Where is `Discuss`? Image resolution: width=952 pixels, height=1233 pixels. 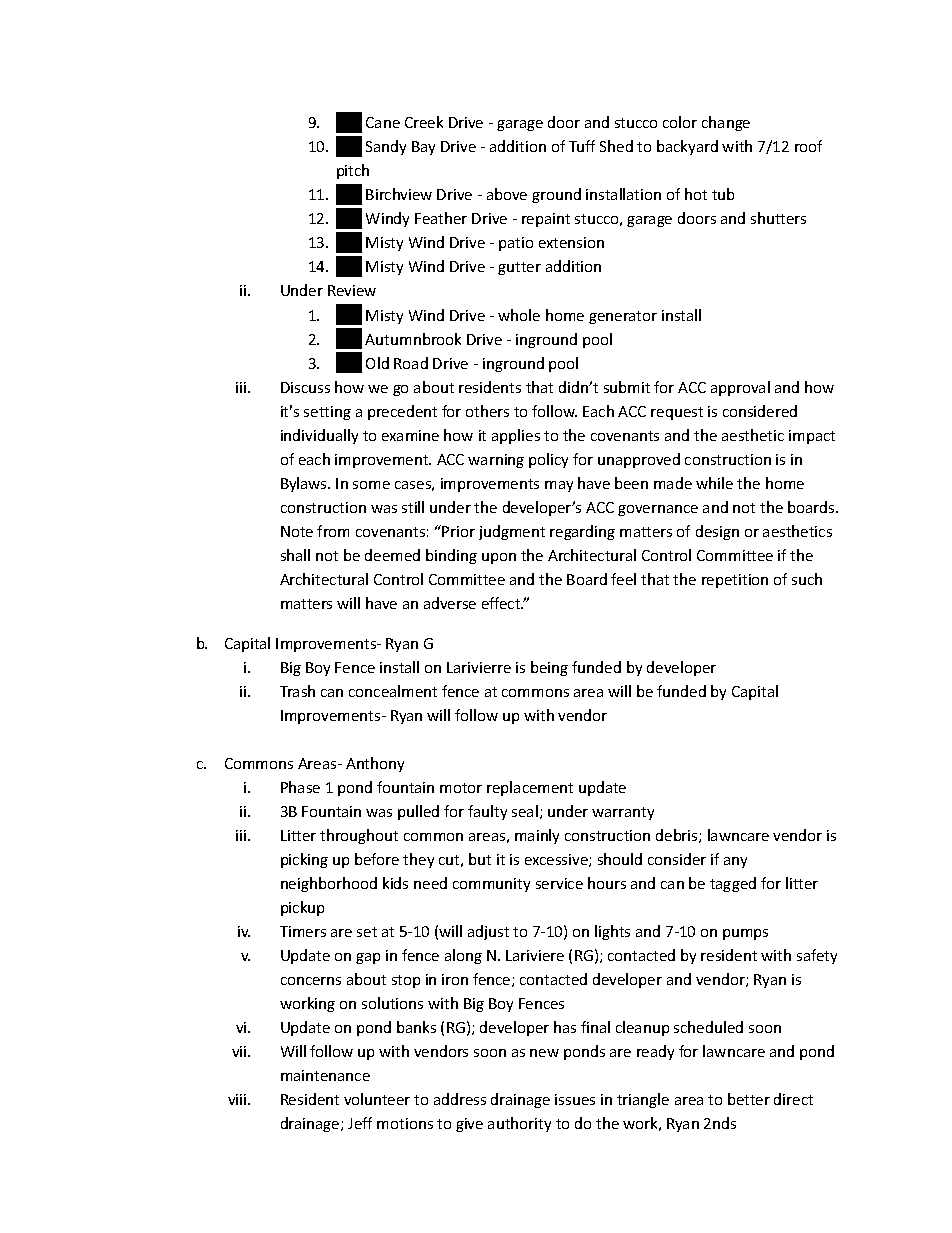 Discuss is located at coordinates (305, 387).
